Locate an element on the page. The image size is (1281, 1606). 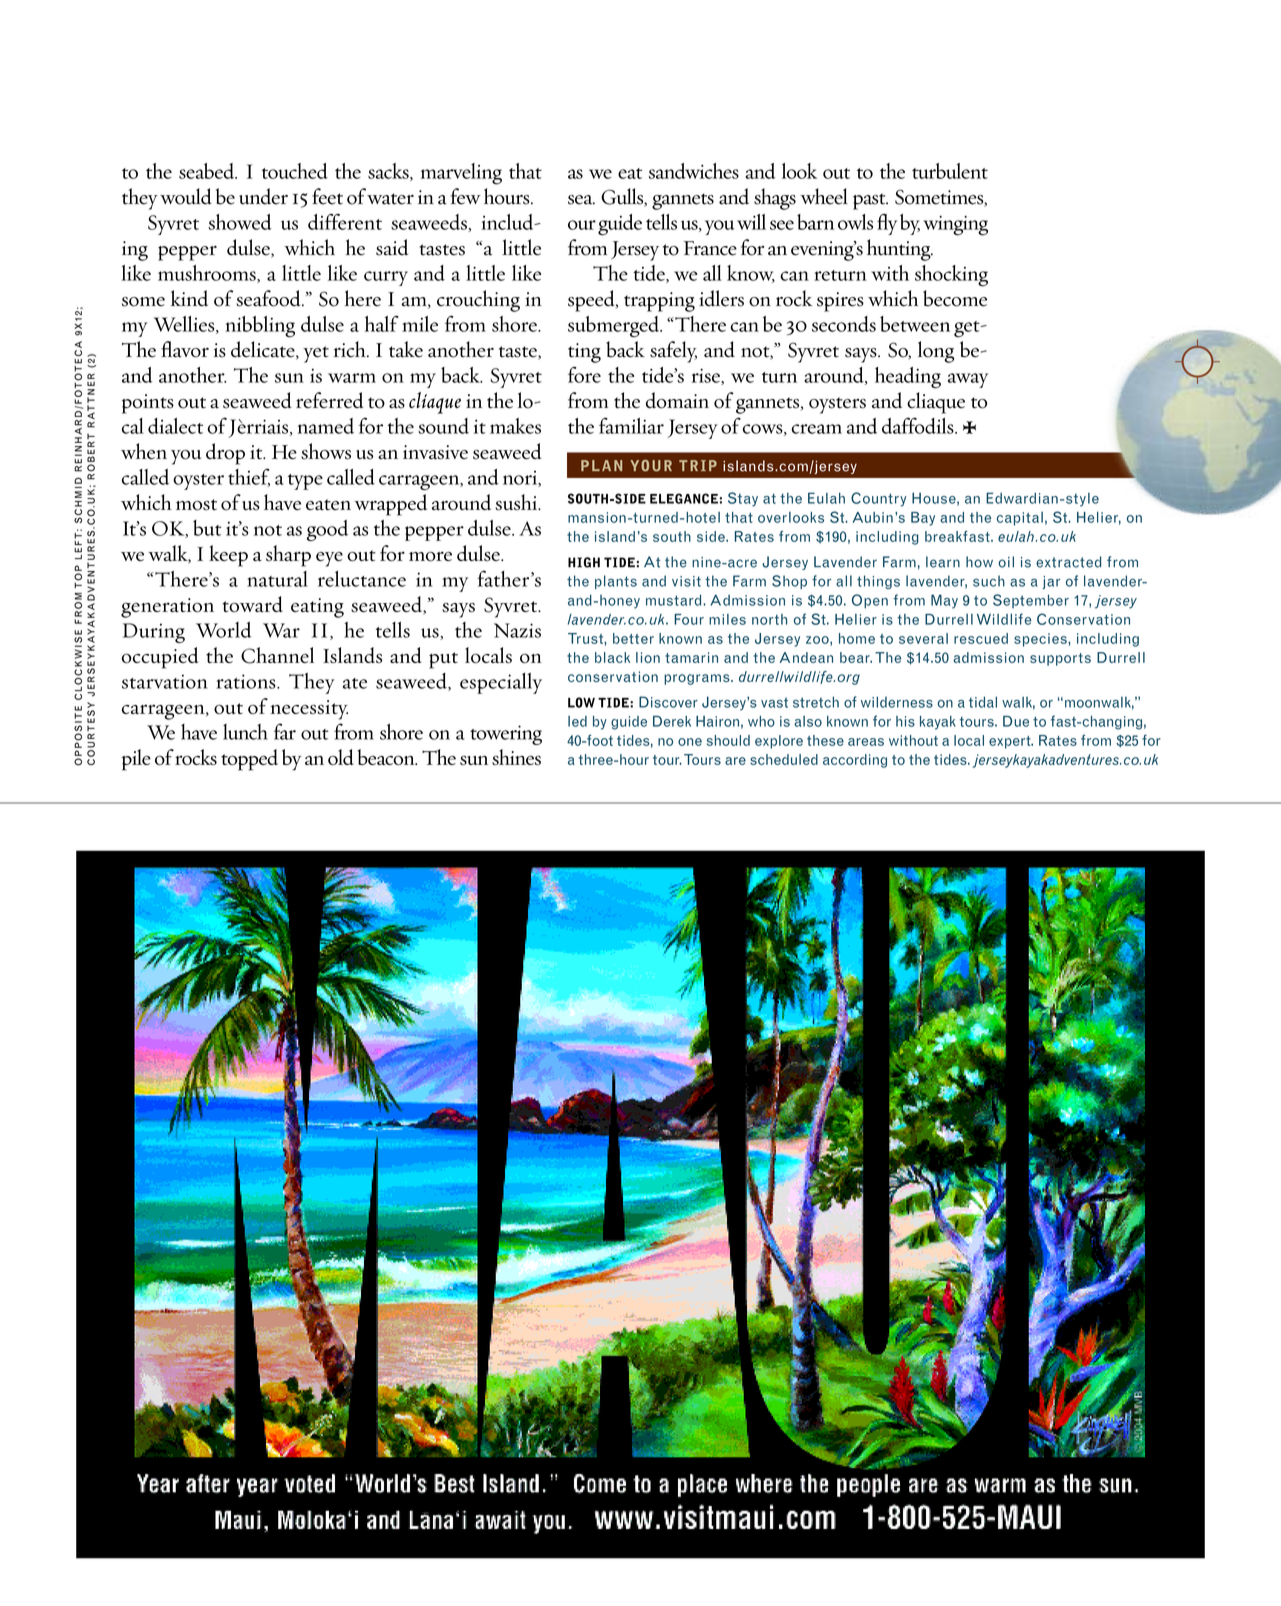
World is located at coordinates (223, 630).
